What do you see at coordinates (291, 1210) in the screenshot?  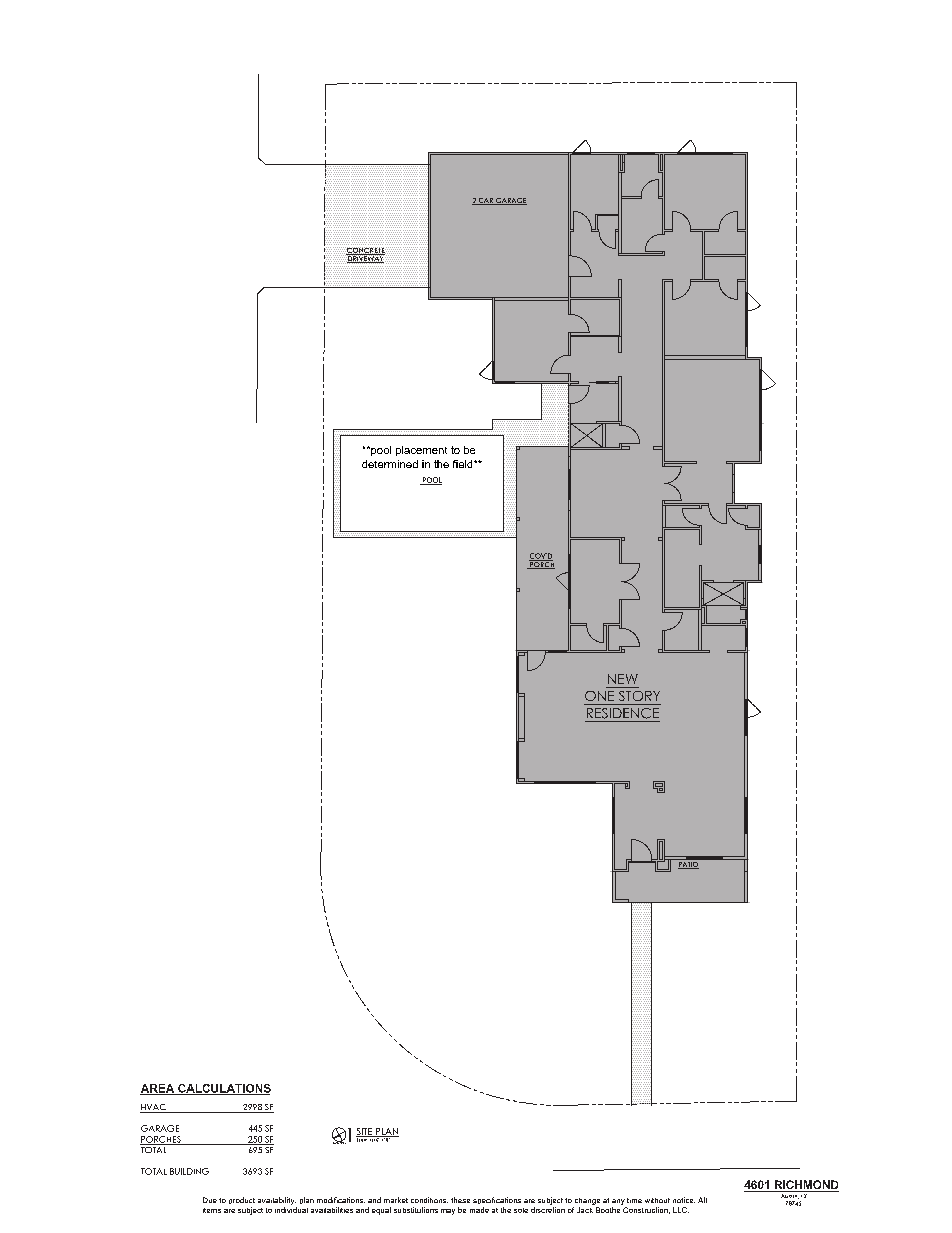 I see `individual` at bounding box center [291, 1210].
